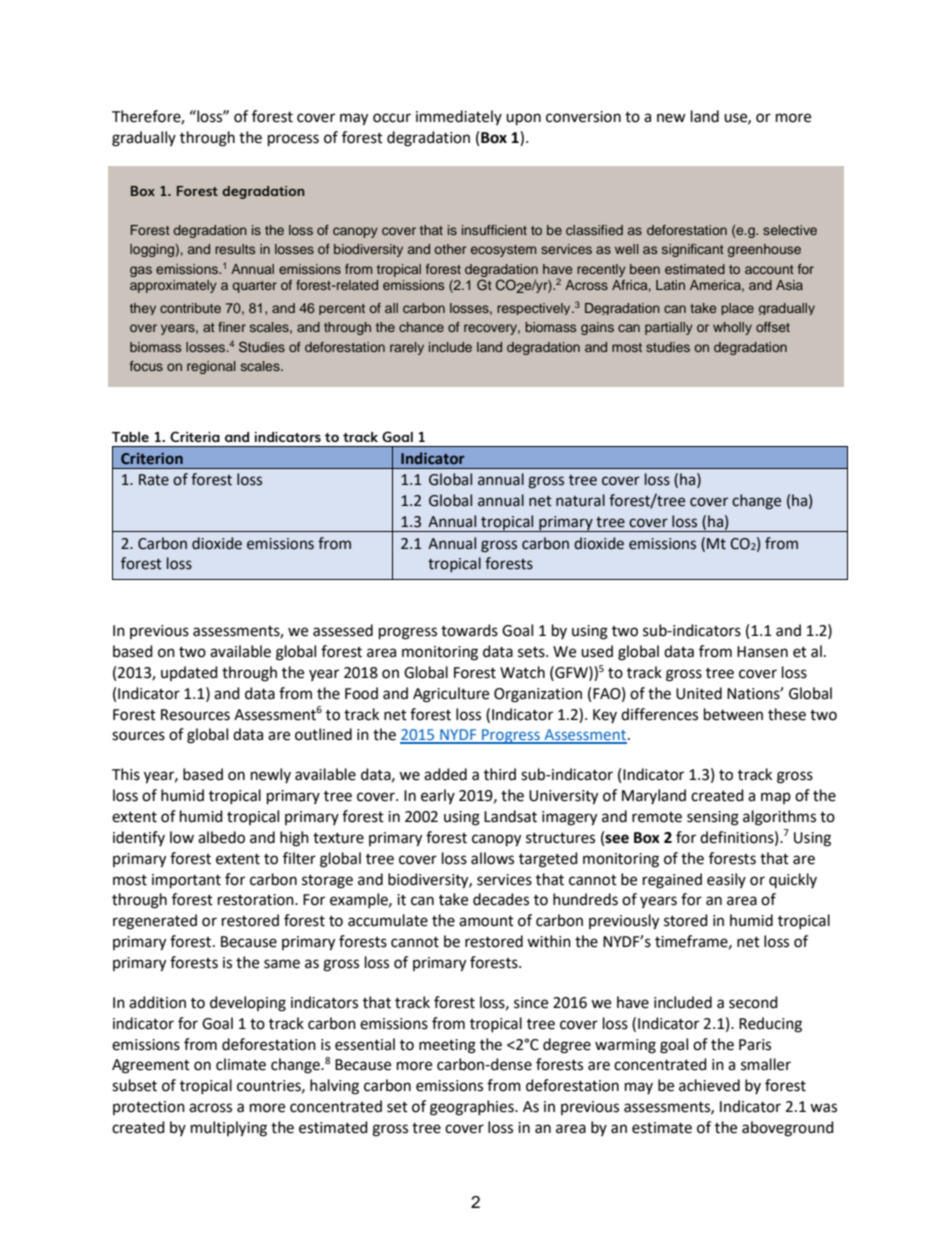 The image size is (952, 1233). I want to click on multiplying, so click(229, 1129).
